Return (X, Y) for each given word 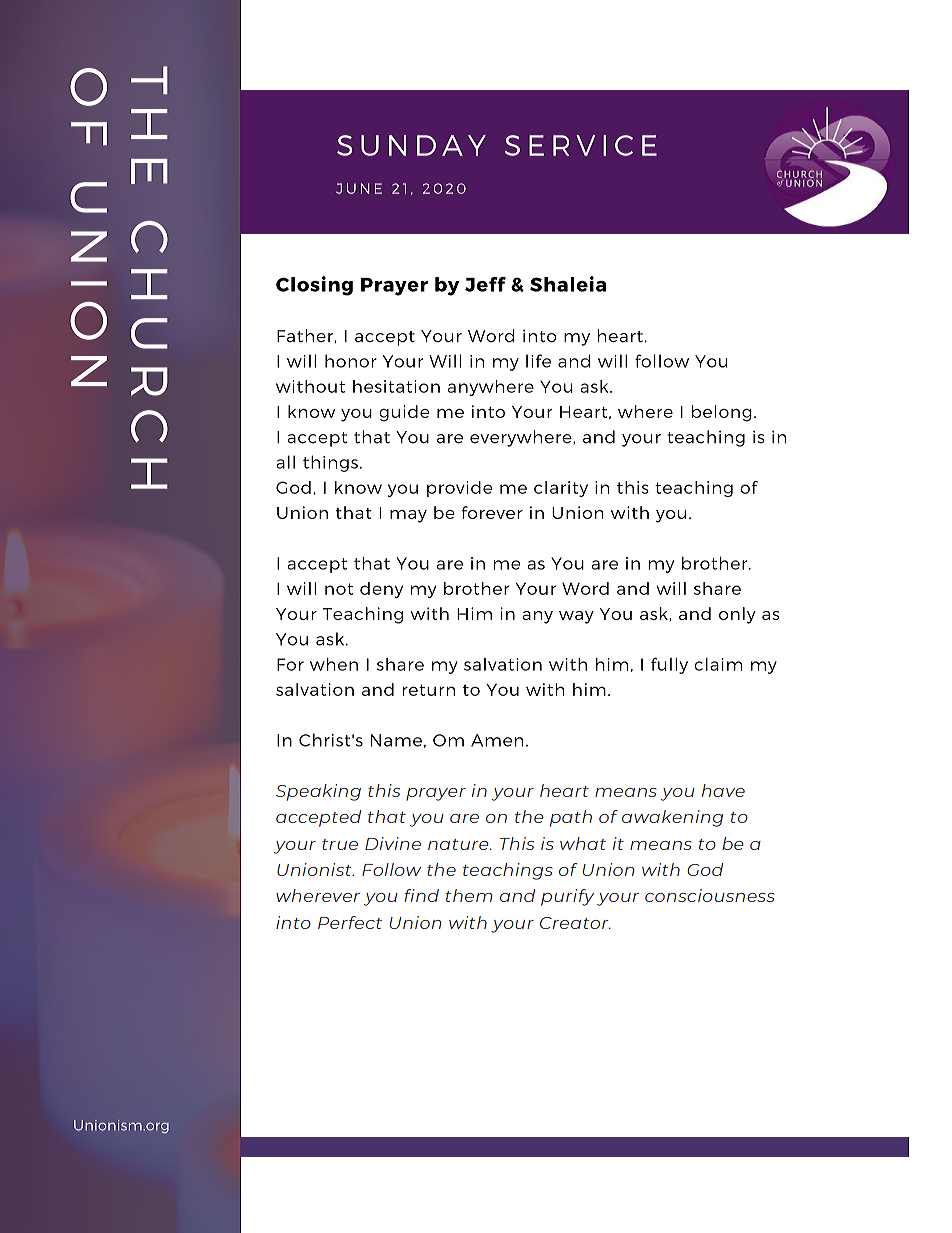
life (538, 361)
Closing (314, 286)
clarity (561, 489)
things (330, 463)
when (334, 664)
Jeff (485, 284)
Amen (497, 740)
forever (492, 512)
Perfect (350, 922)
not (339, 589)
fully (669, 666)
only (737, 615)
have (723, 790)
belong (722, 413)
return (429, 690)
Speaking (318, 792)
